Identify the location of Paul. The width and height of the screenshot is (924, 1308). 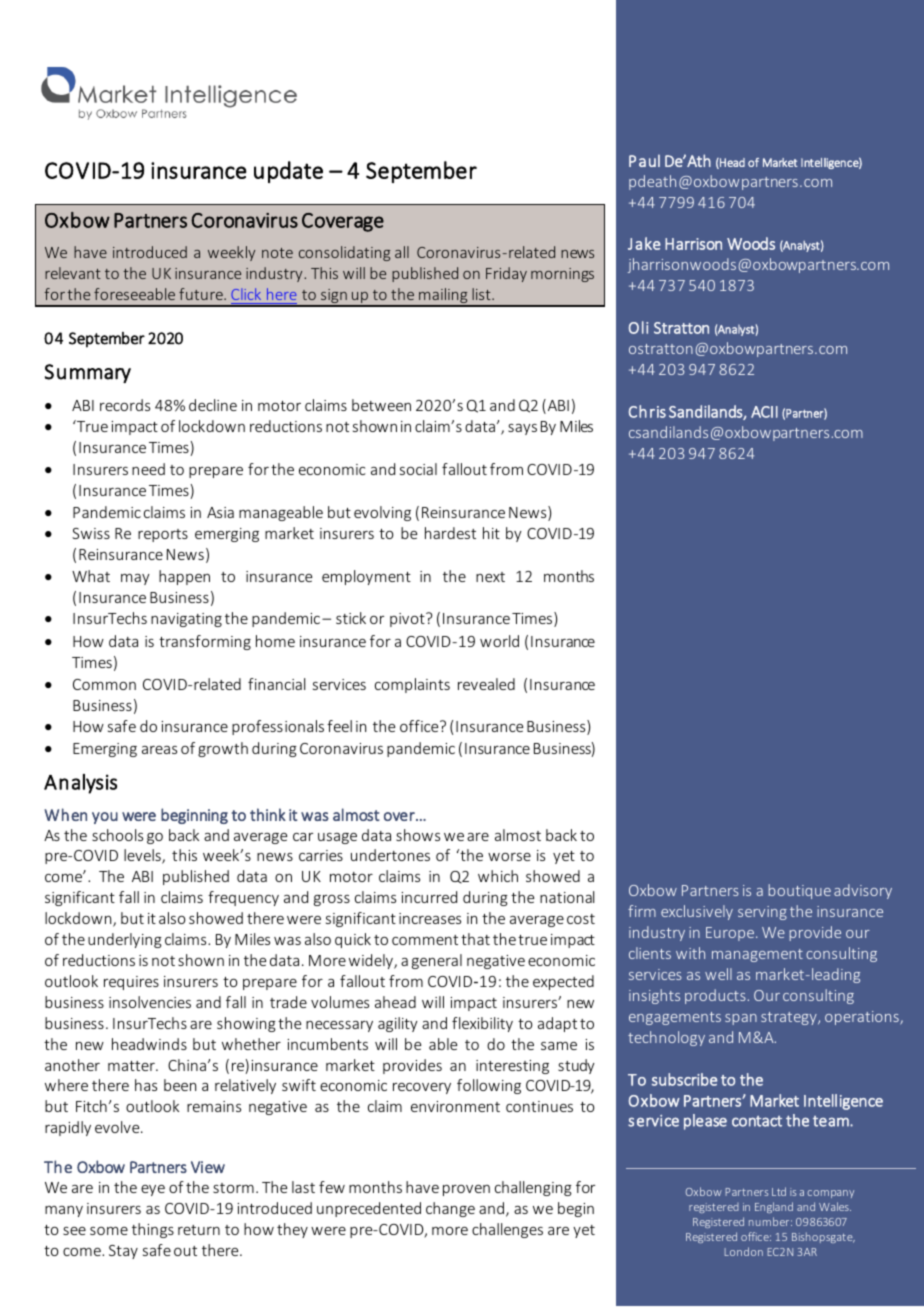
(644, 160).
